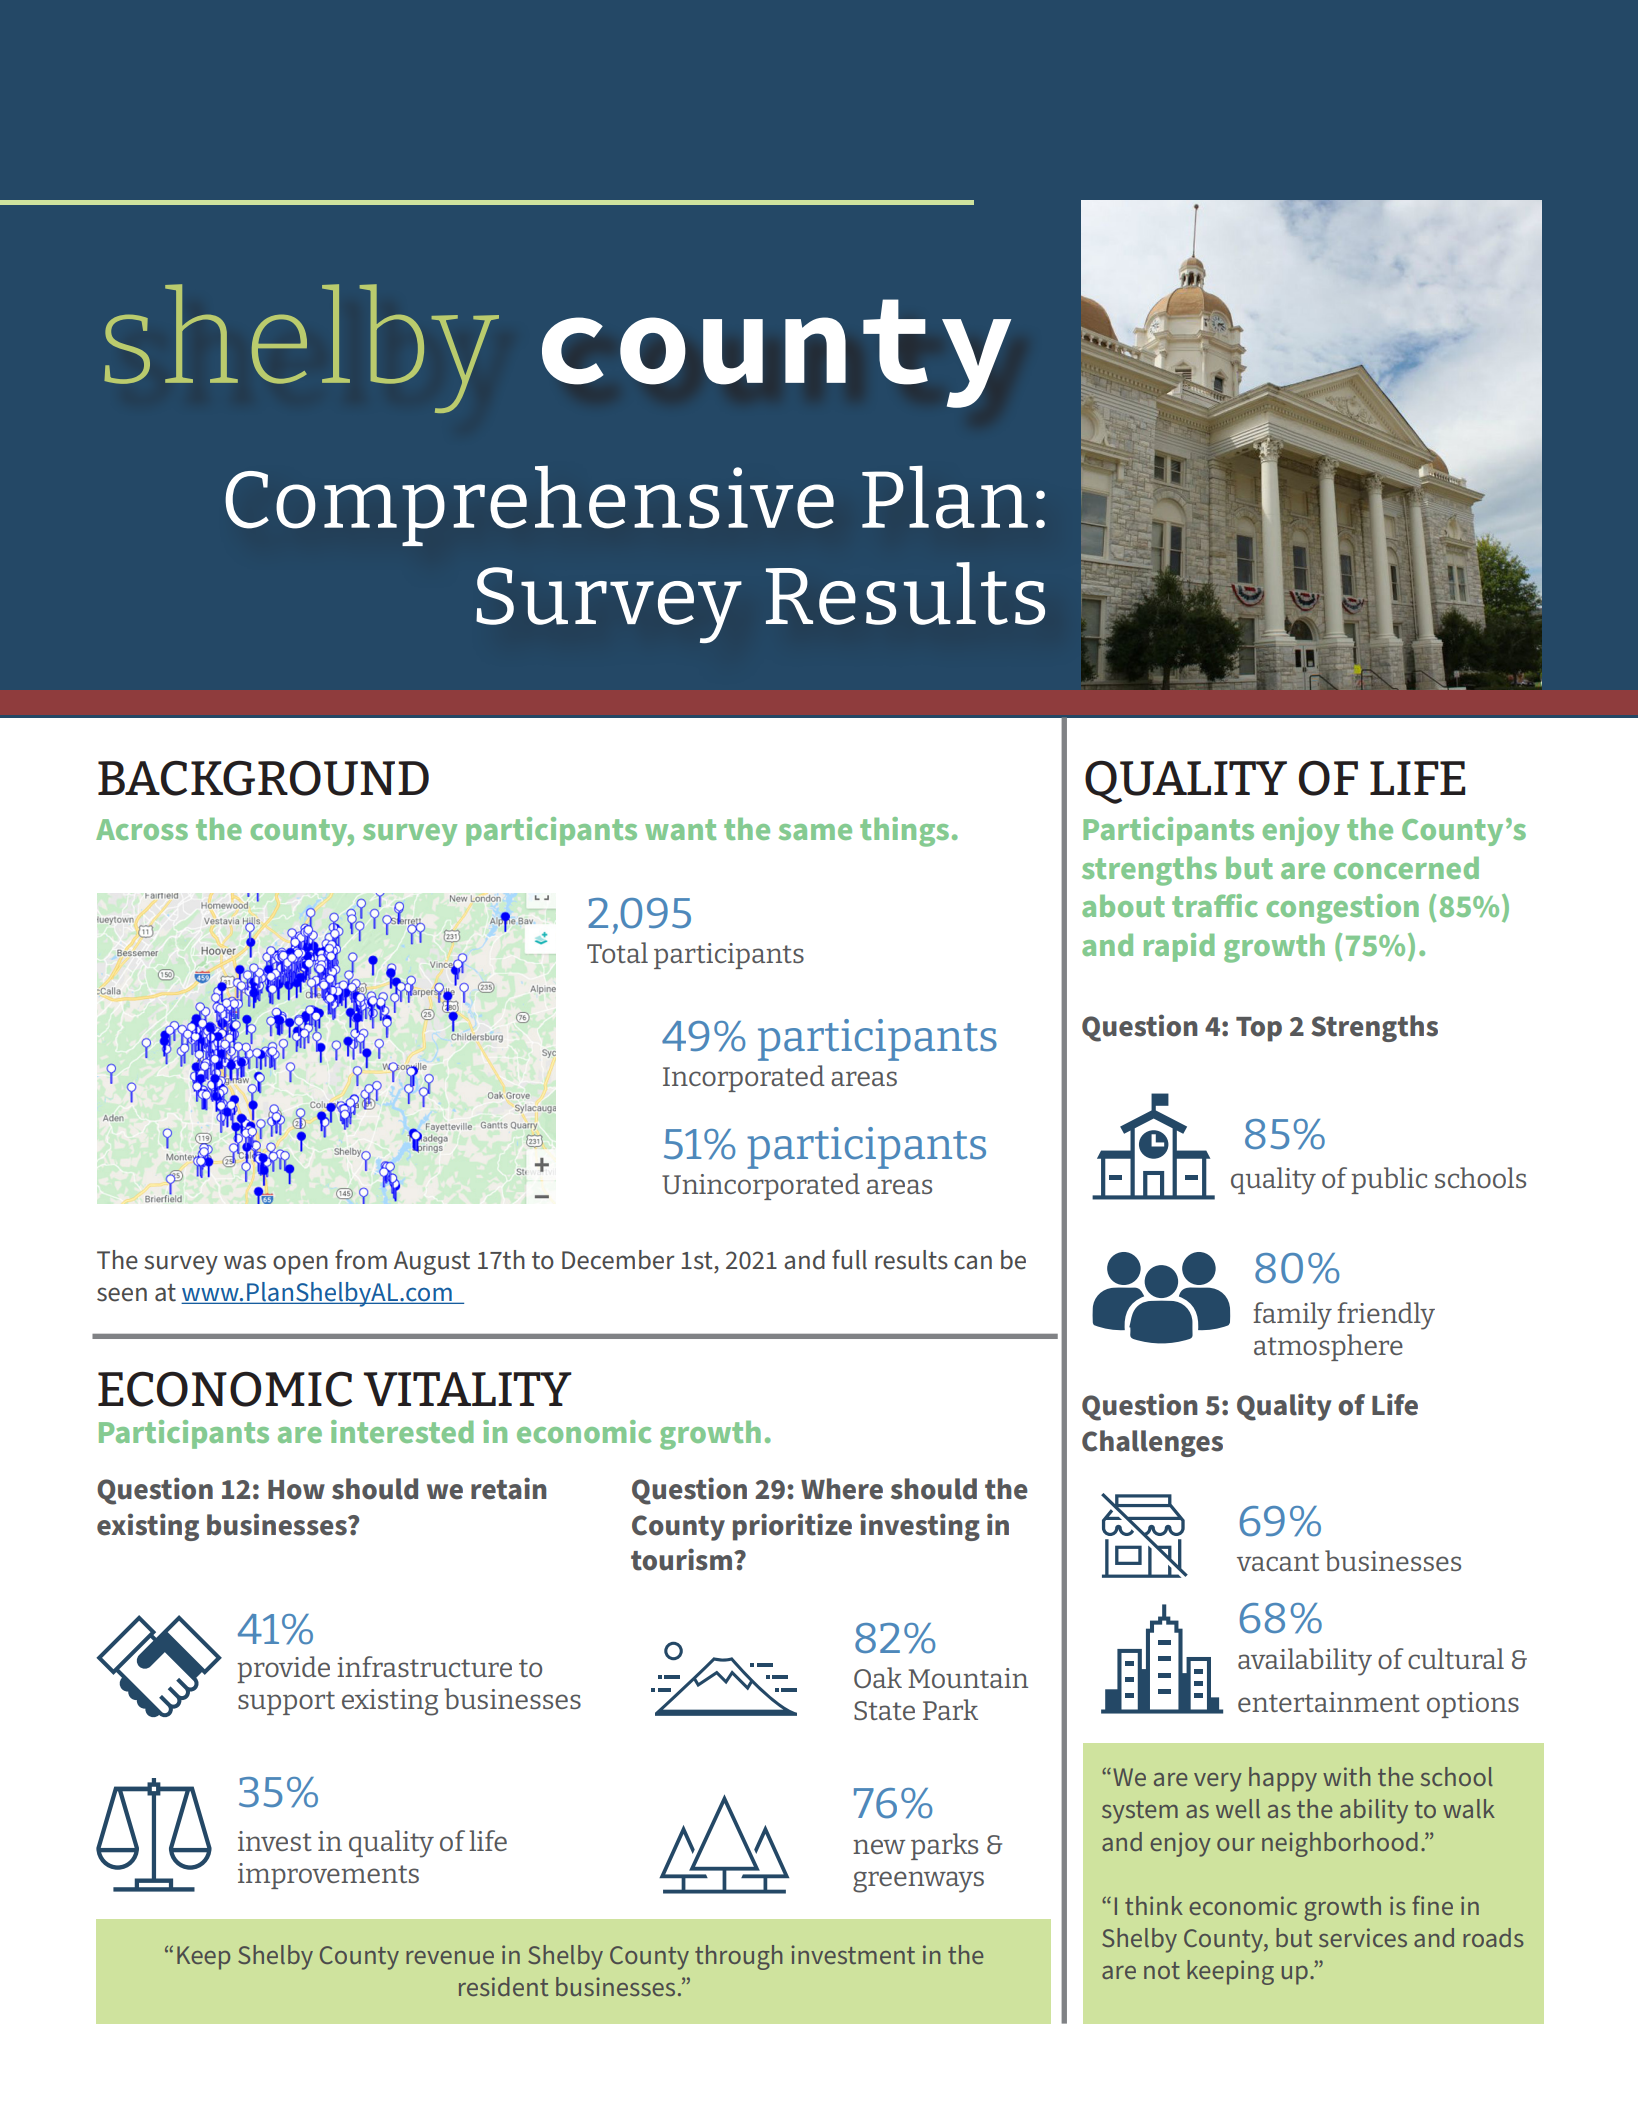  What do you see at coordinates (296, 1490) in the document?
I see `How` at bounding box center [296, 1490].
